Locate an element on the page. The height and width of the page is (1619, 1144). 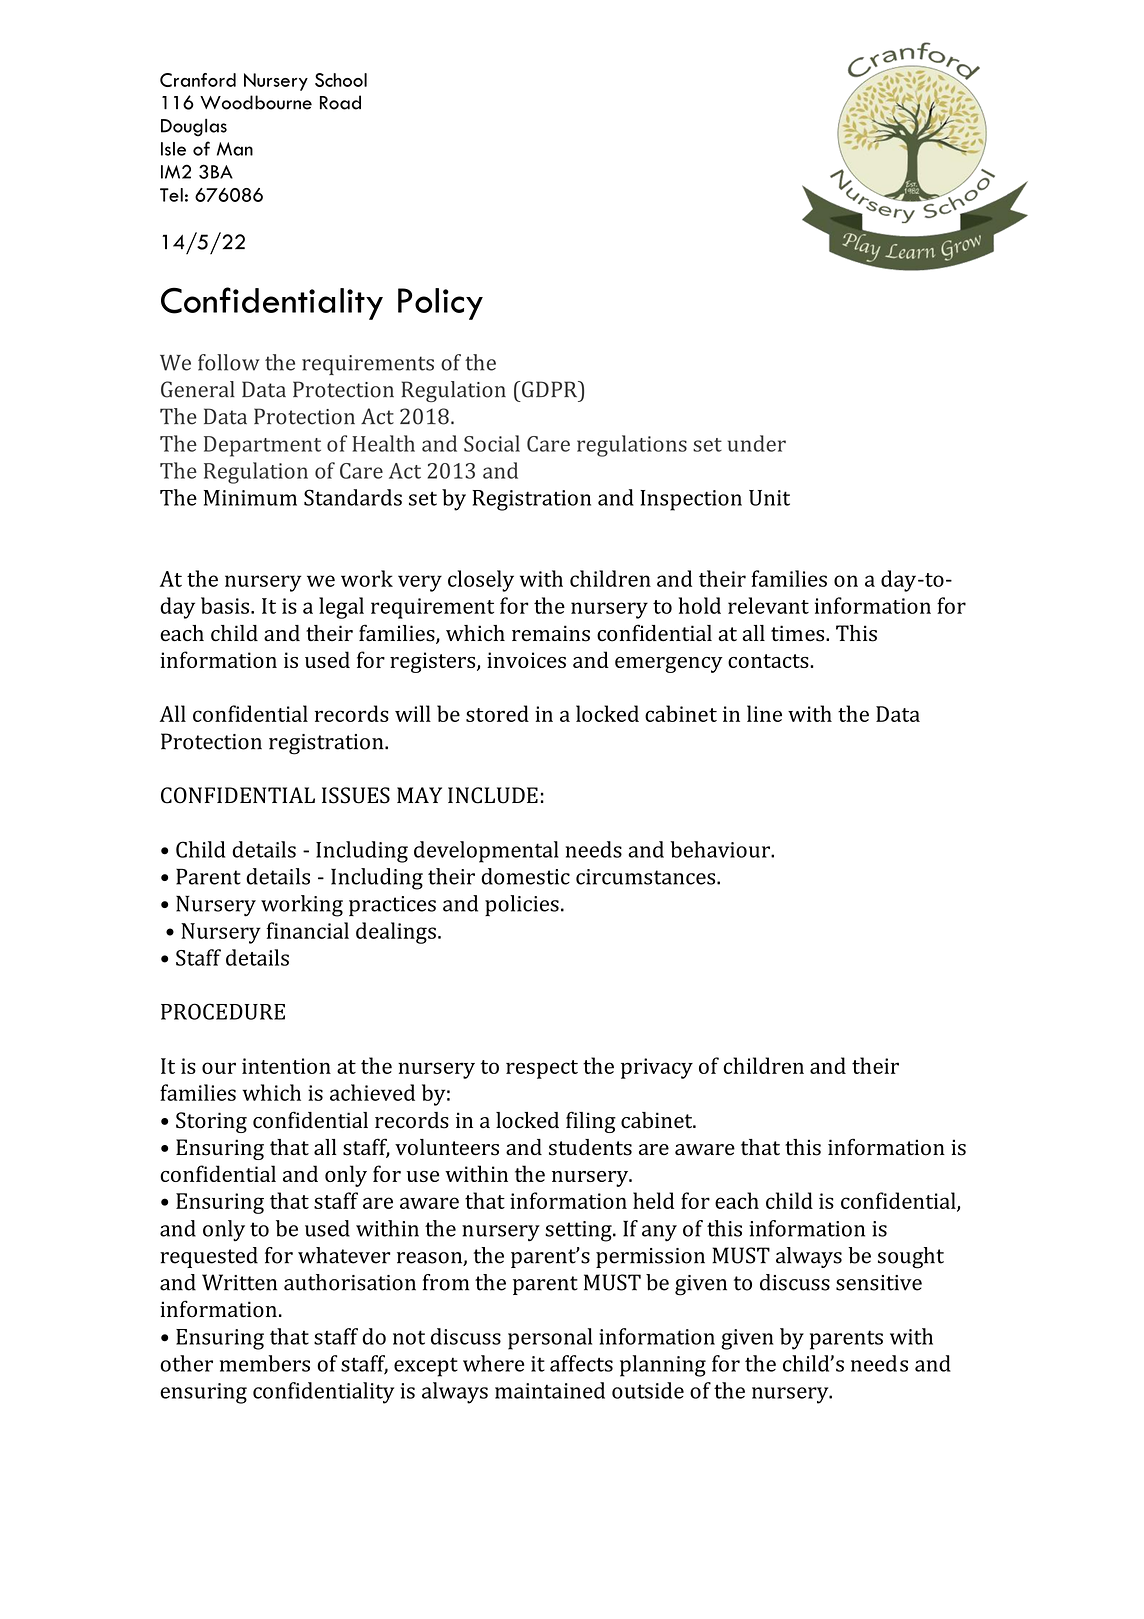
follow is located at coordinates (229, 362).
